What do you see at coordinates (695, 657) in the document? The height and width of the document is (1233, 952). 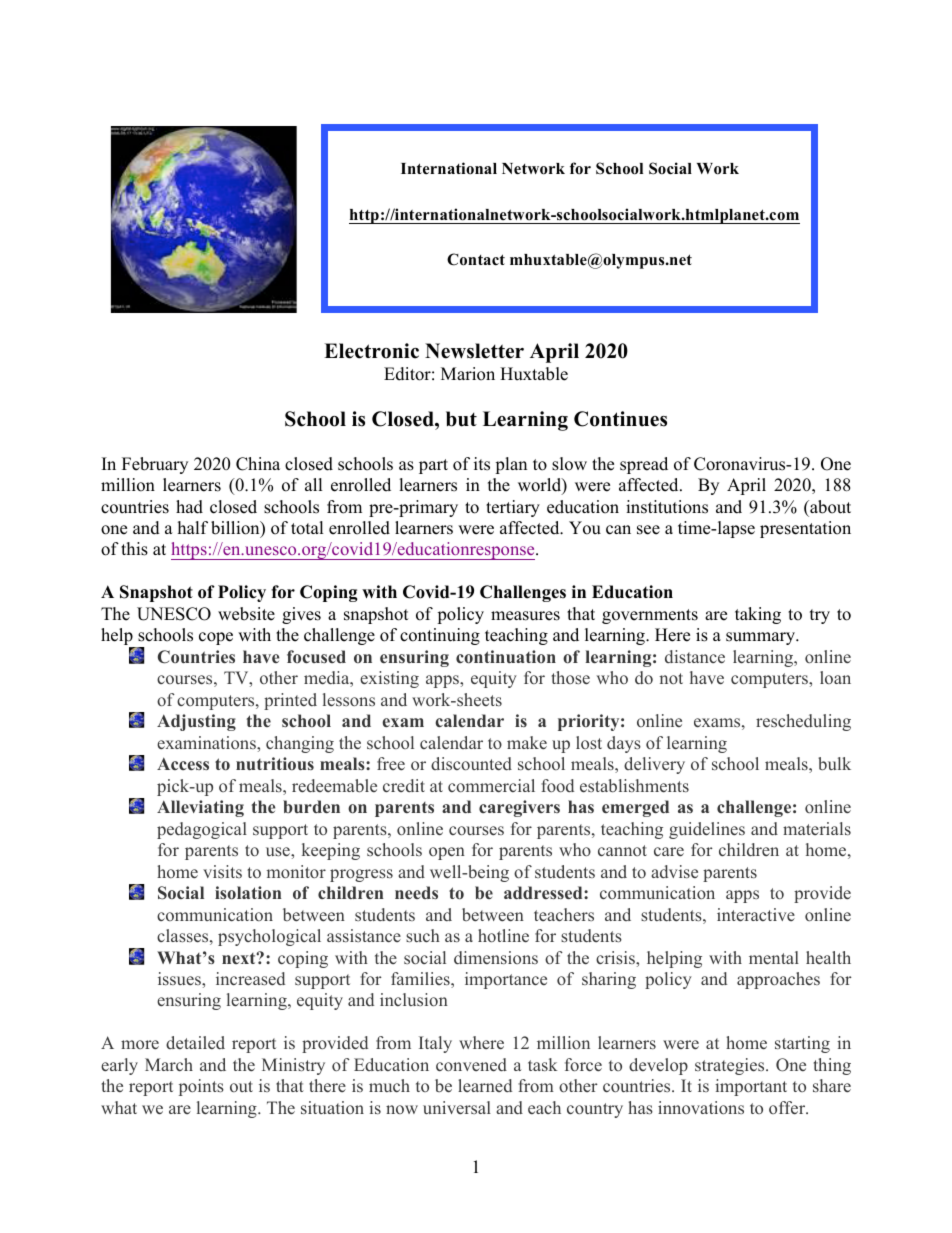 I see `distance` at bounding box center [695, 657].
